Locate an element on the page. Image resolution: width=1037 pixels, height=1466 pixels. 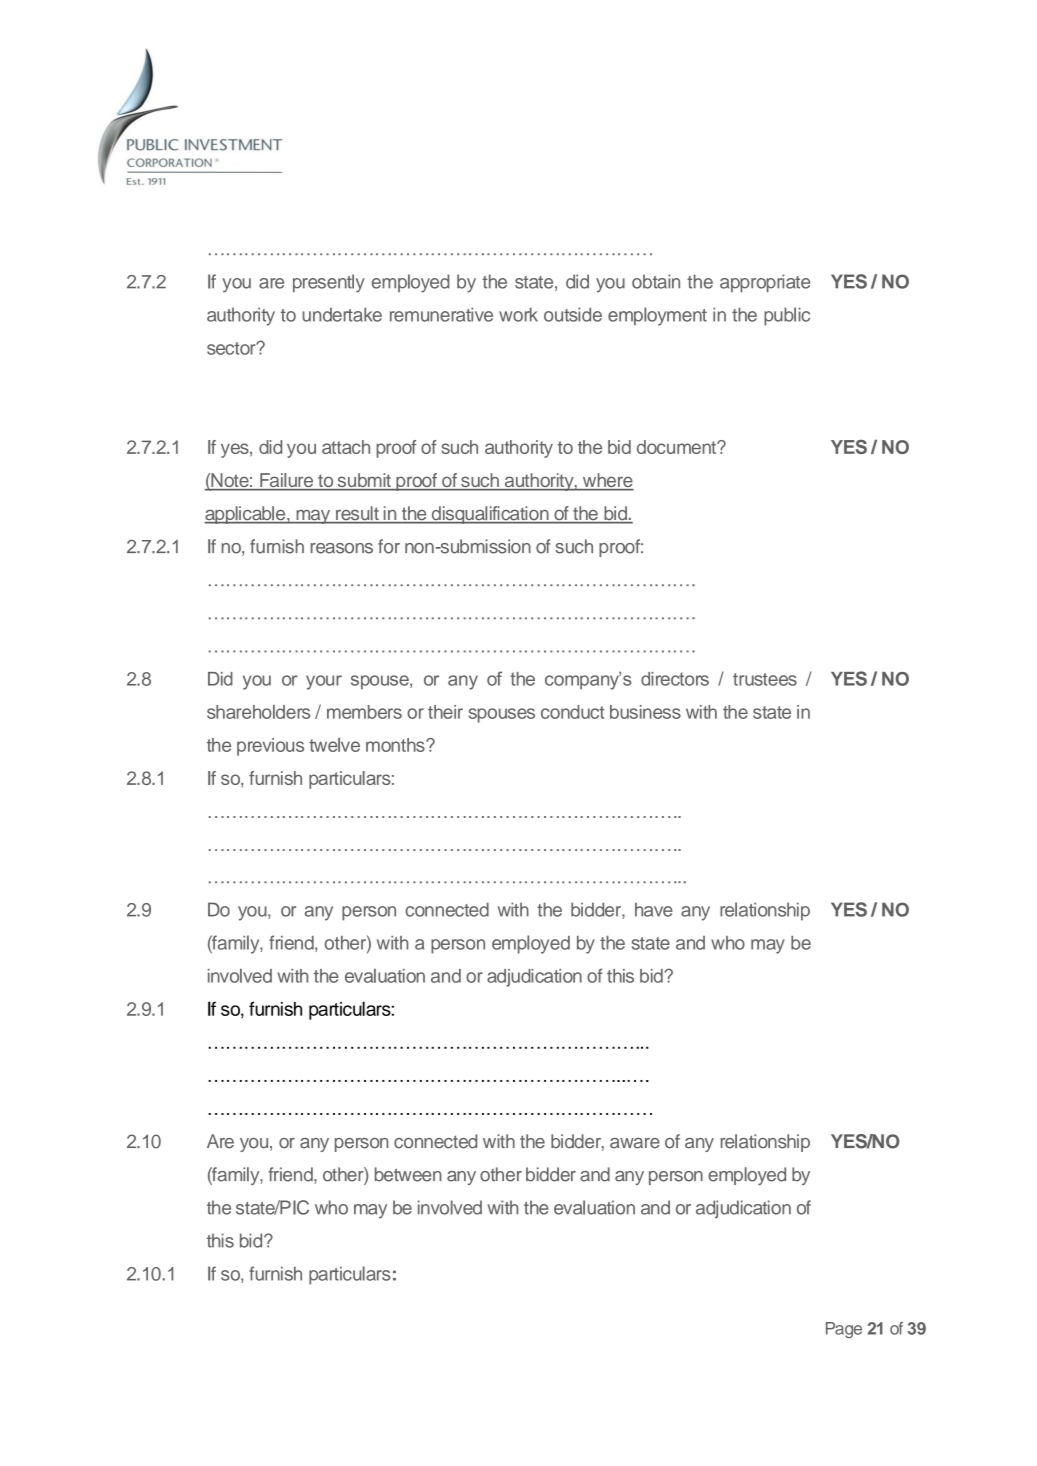
result is located at coordinates (357, 514).
